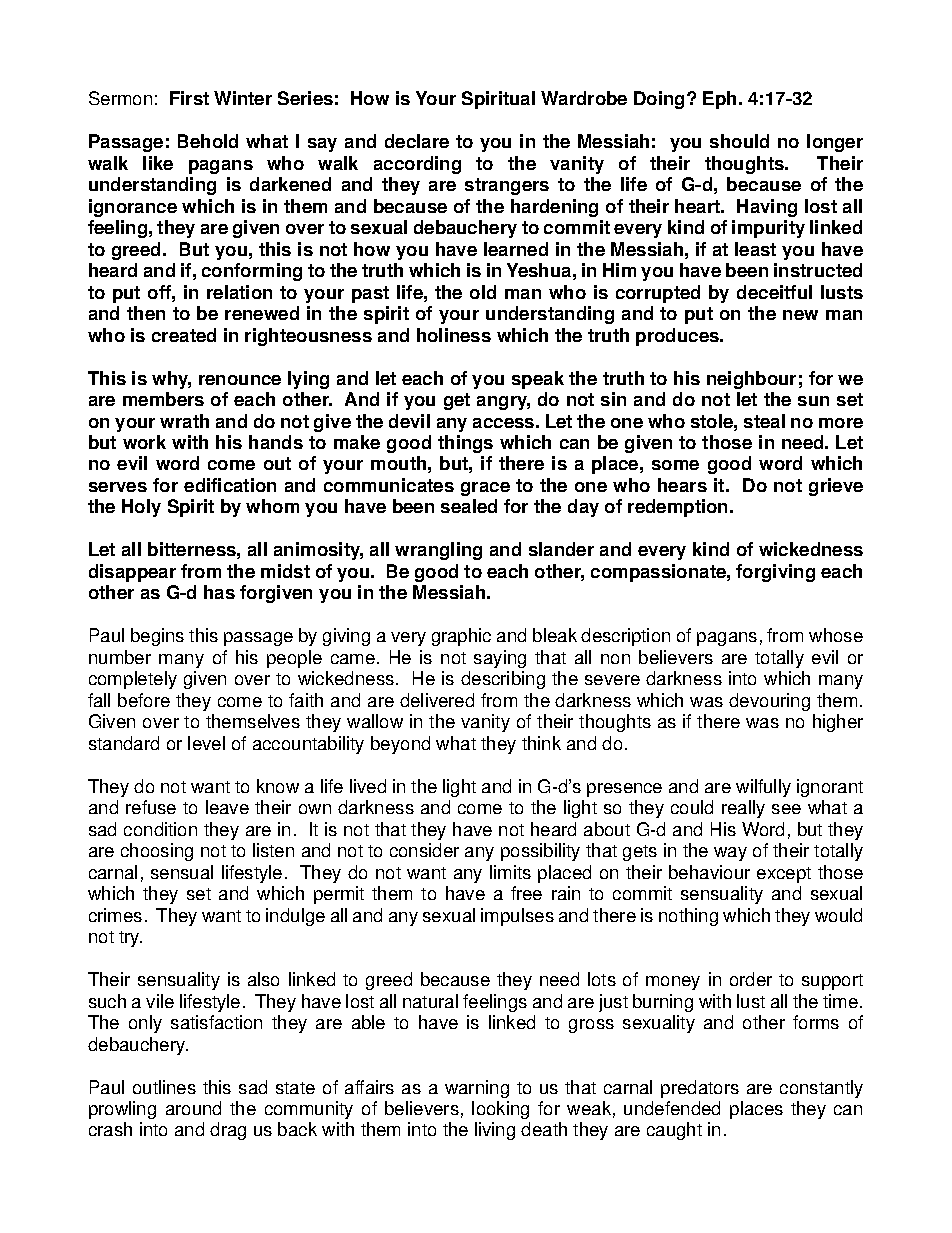 This screenshot has height=1233, width=952. I want to click on declare, so click(417, 141).
